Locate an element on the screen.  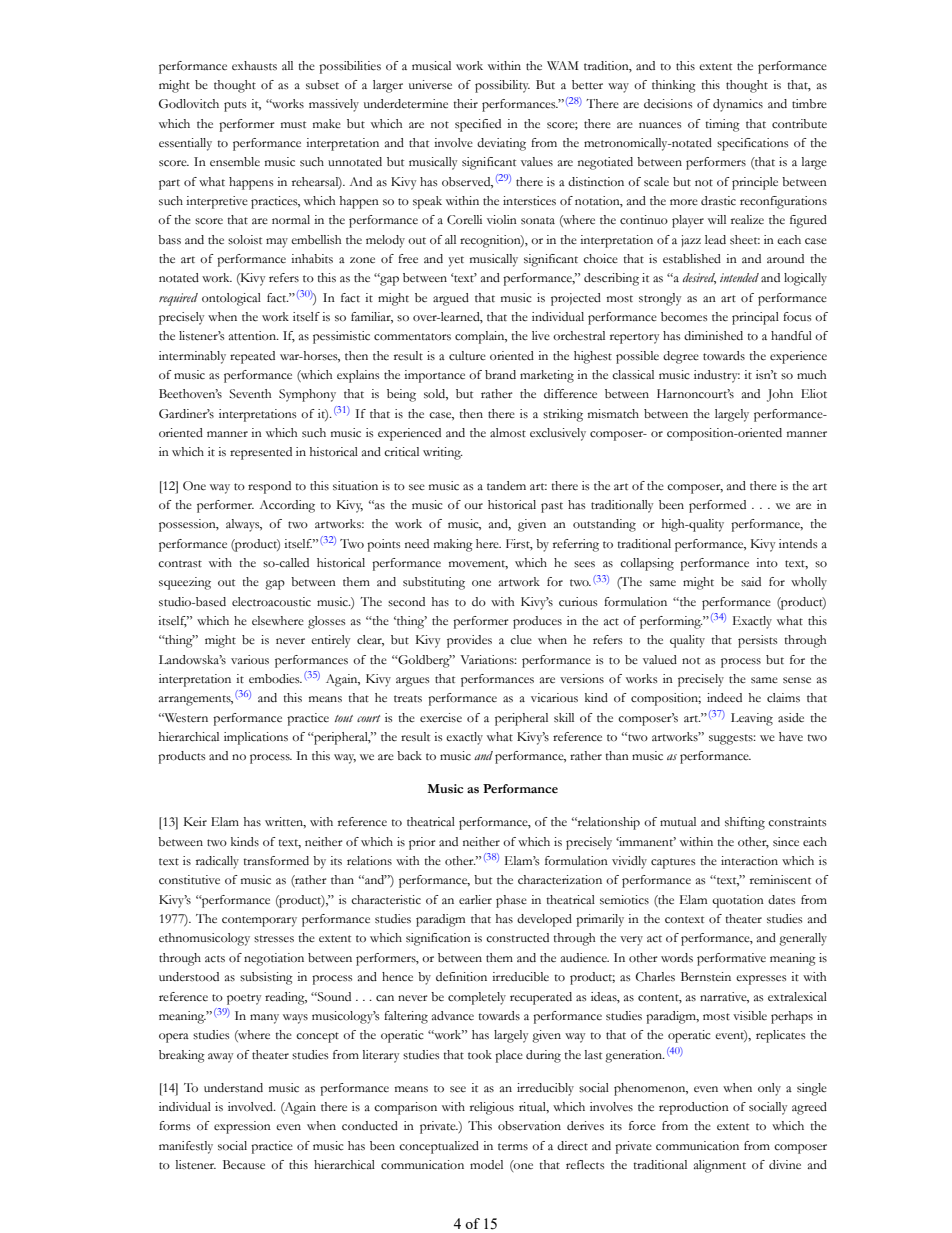
persists is located at coordinates (757, 641).
